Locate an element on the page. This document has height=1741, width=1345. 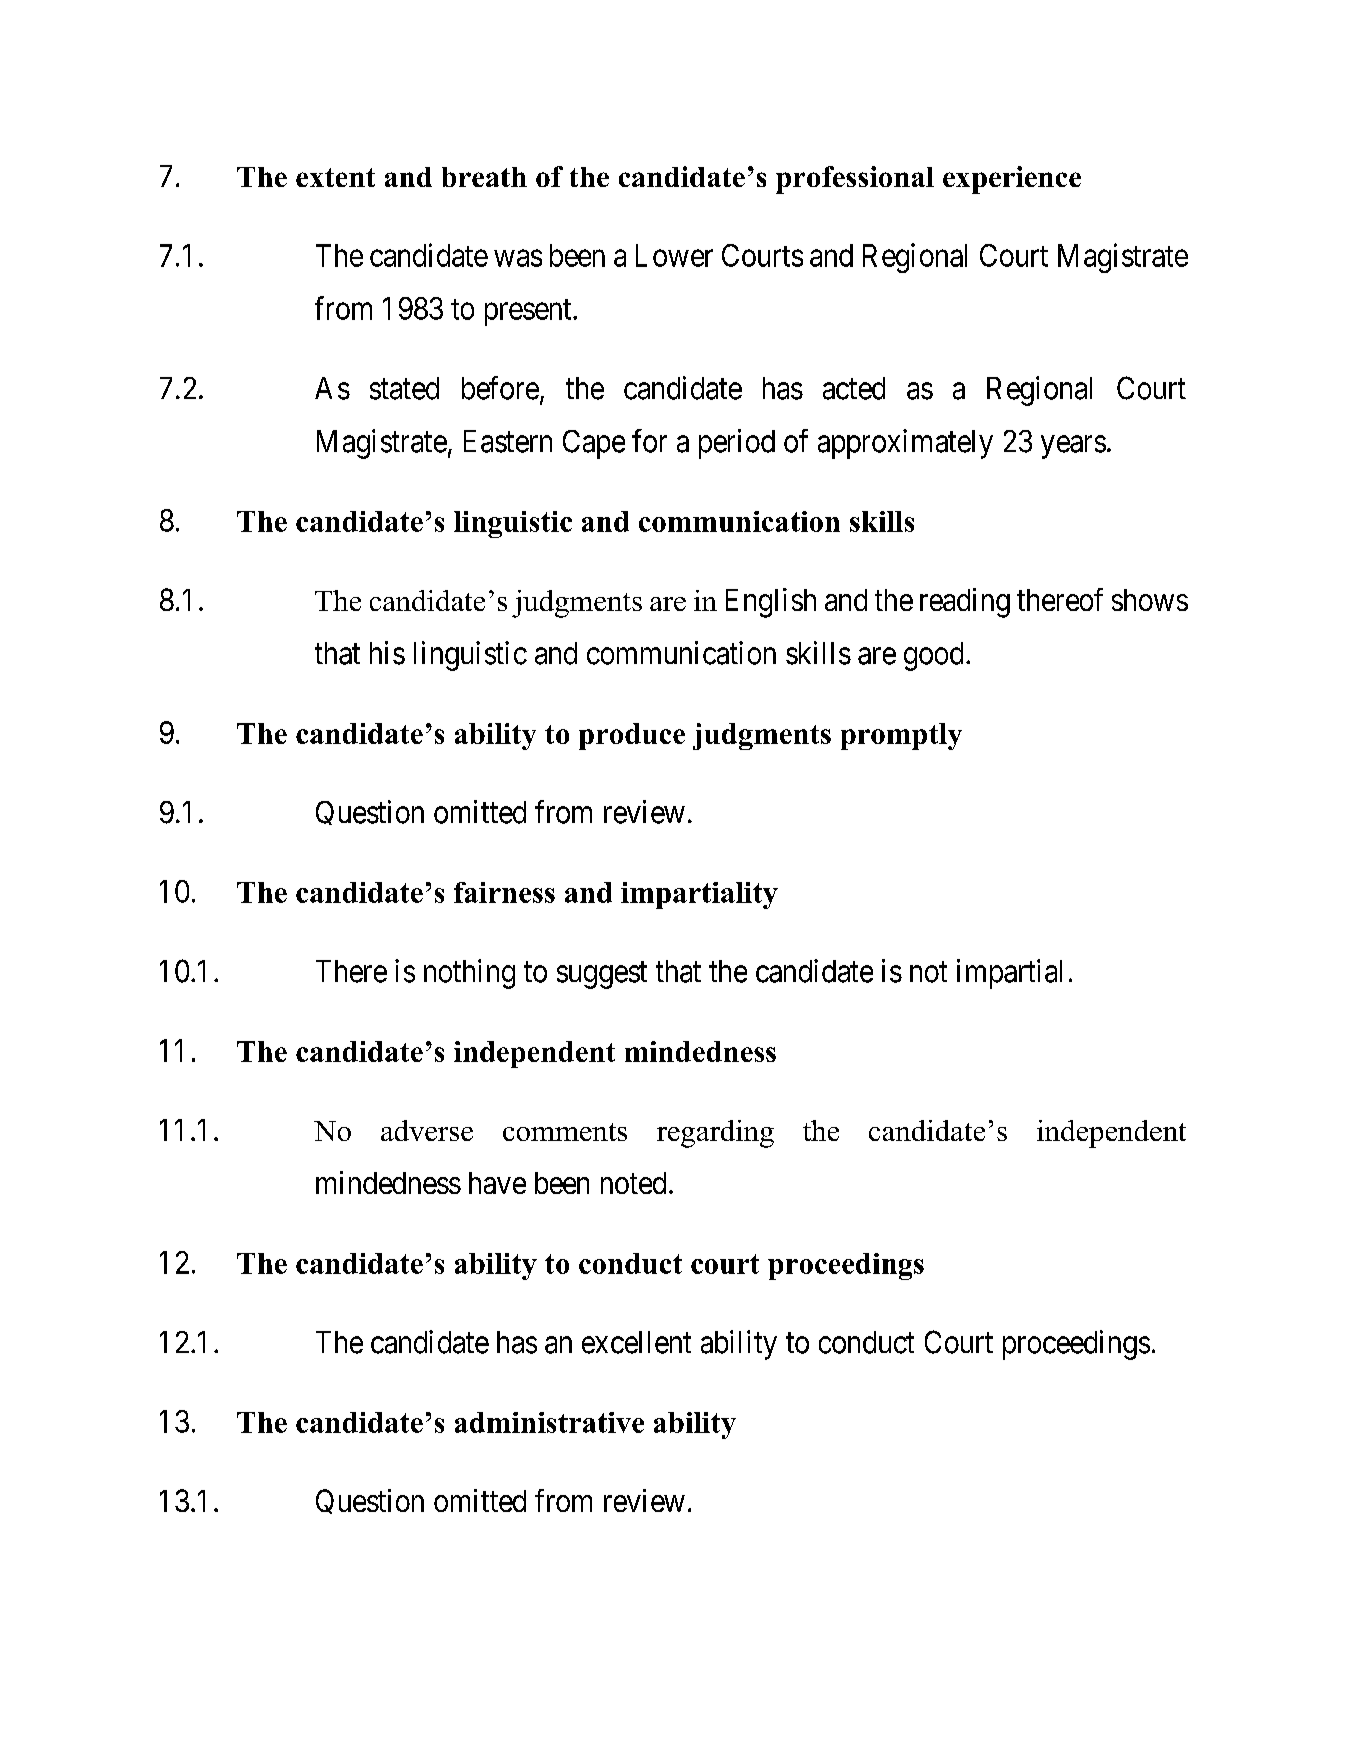
administrative is located at coordinates (549, 1422).
